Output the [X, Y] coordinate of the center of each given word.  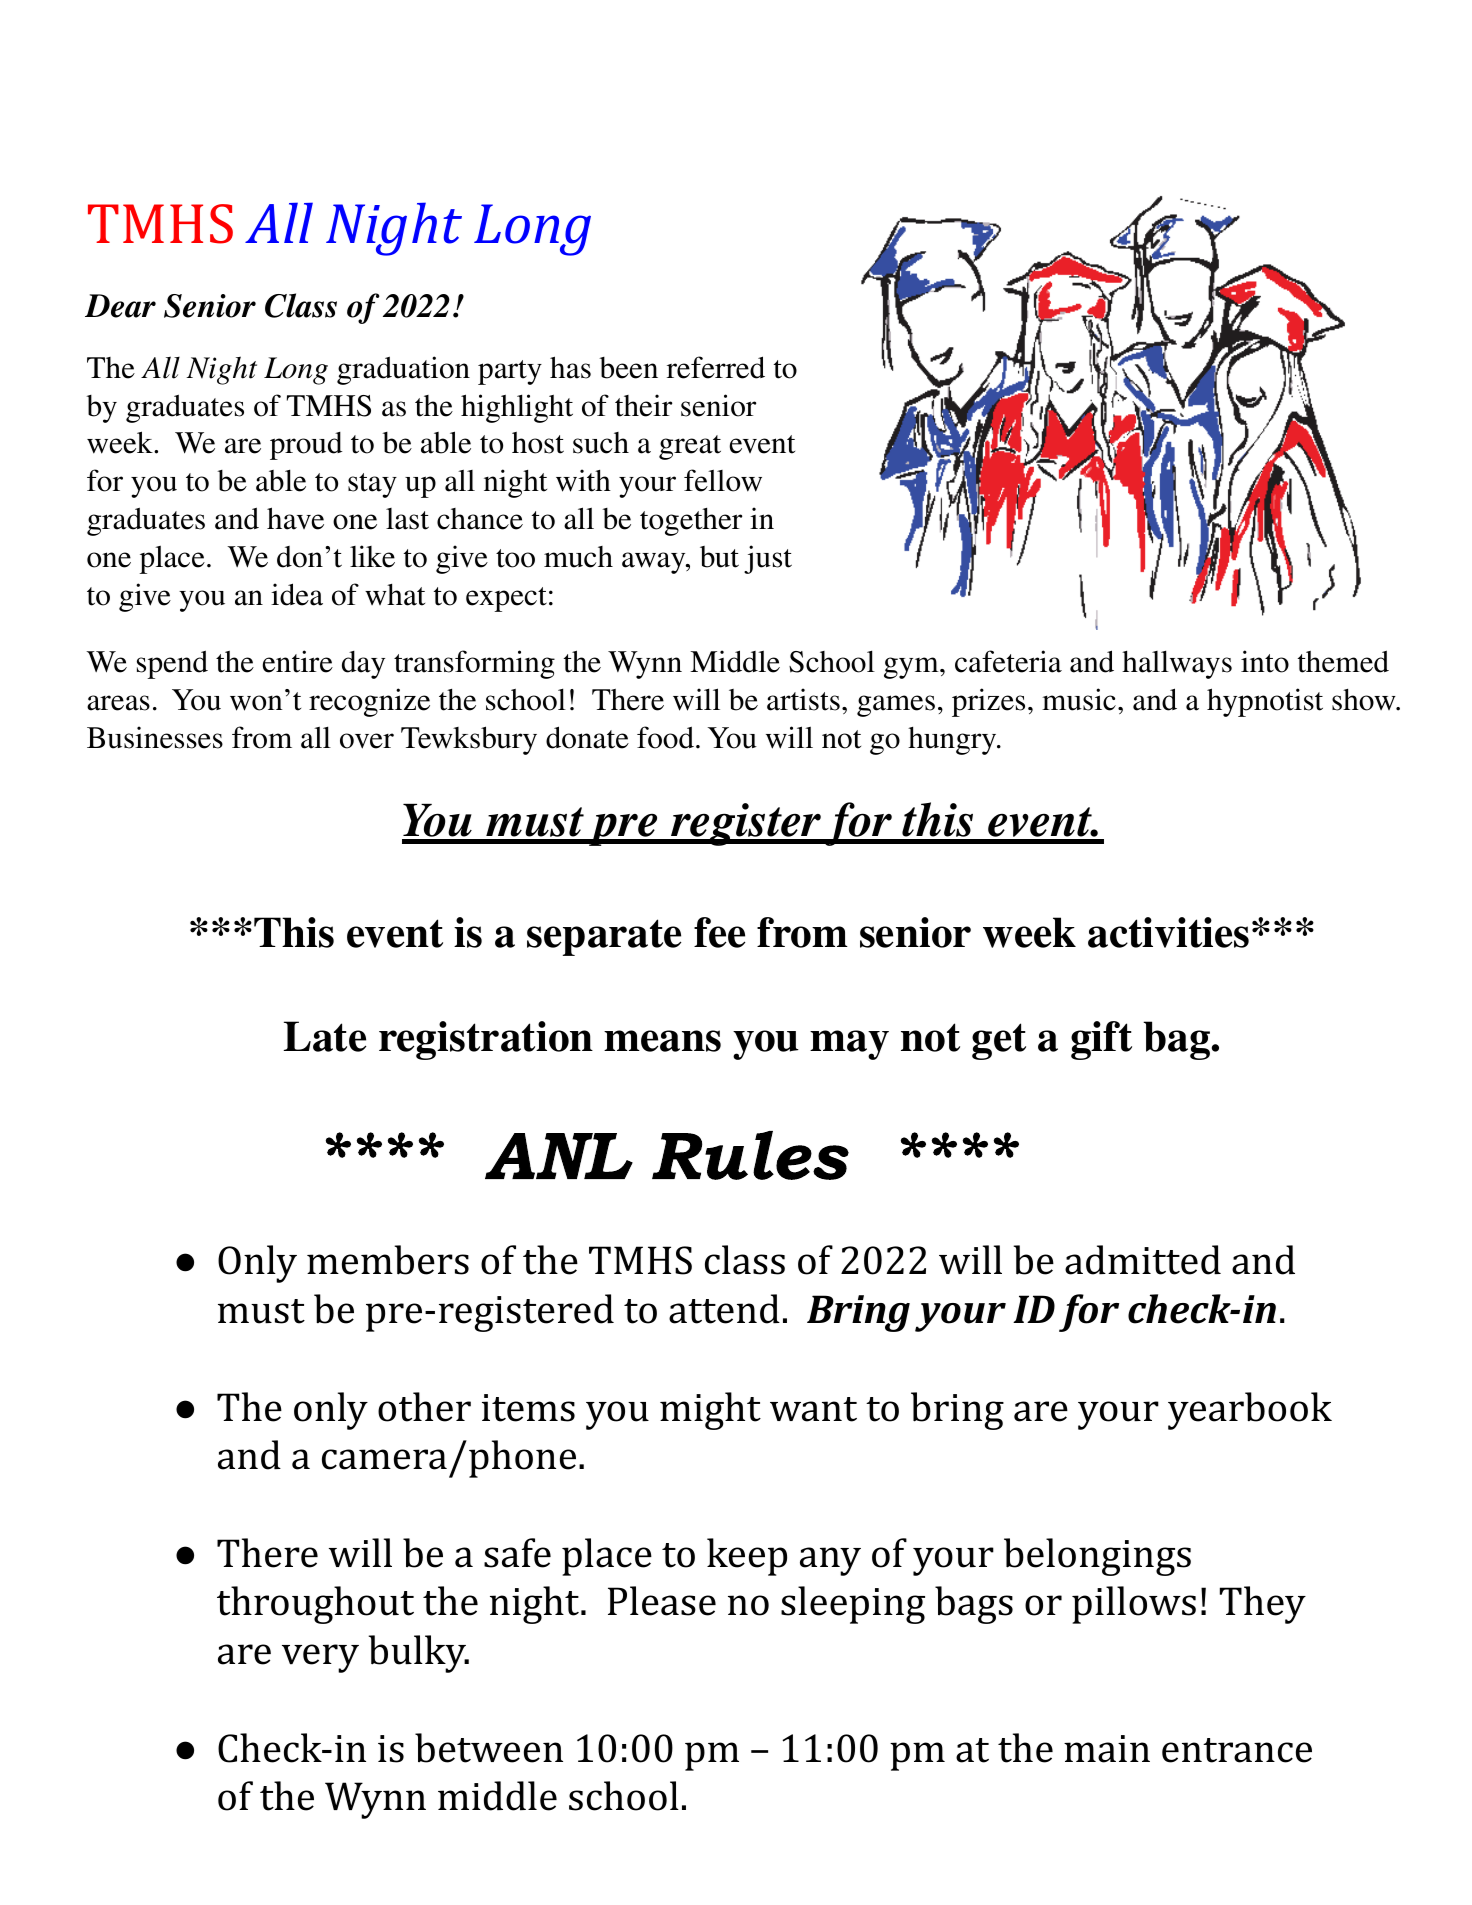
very [320, 1658]
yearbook [1250, 1411]
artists [803, 699]
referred [716, 367]
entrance [1237, 1750]
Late [325, 1036]
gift [1101, 1040]
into [1265, 661]
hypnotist [1265, 702]
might [710, 1411]
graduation [403, 370]
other [424, 1407]
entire [297, 661]
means [662, 1041]
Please [662, 1601]
